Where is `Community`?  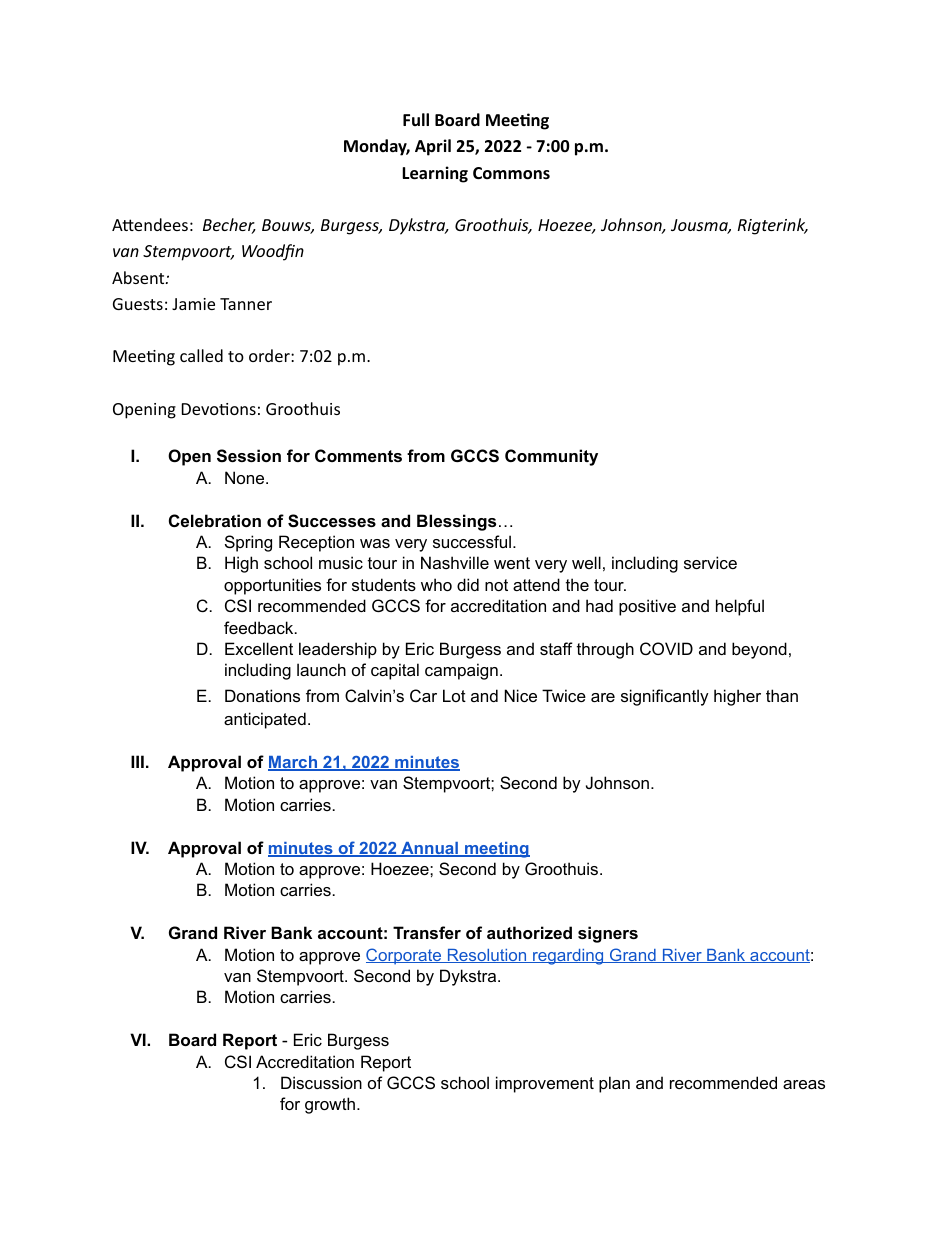
Community is located at coordinates (551, 457).
